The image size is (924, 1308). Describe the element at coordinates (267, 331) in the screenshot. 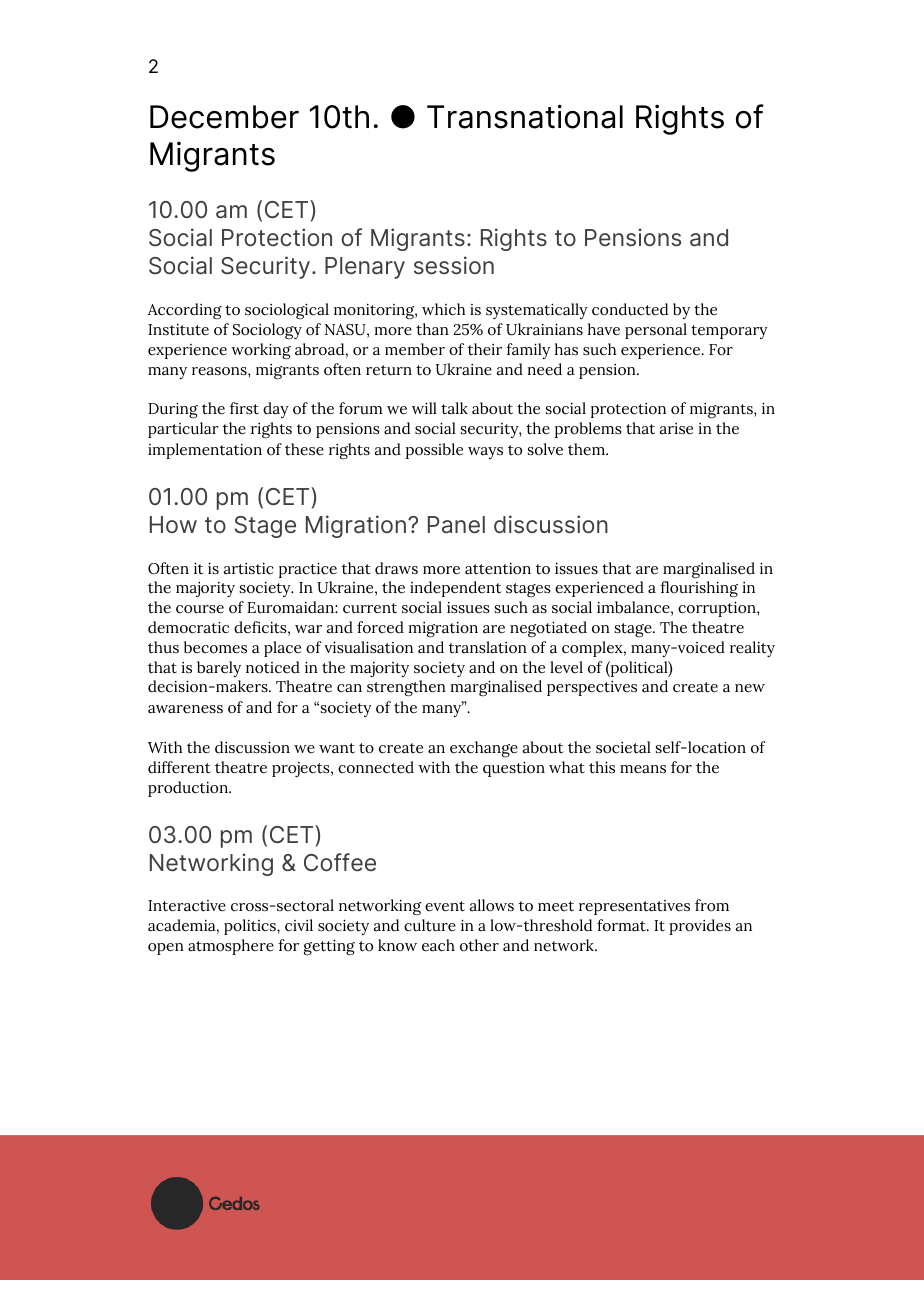

I see `Sociology` at that location.
